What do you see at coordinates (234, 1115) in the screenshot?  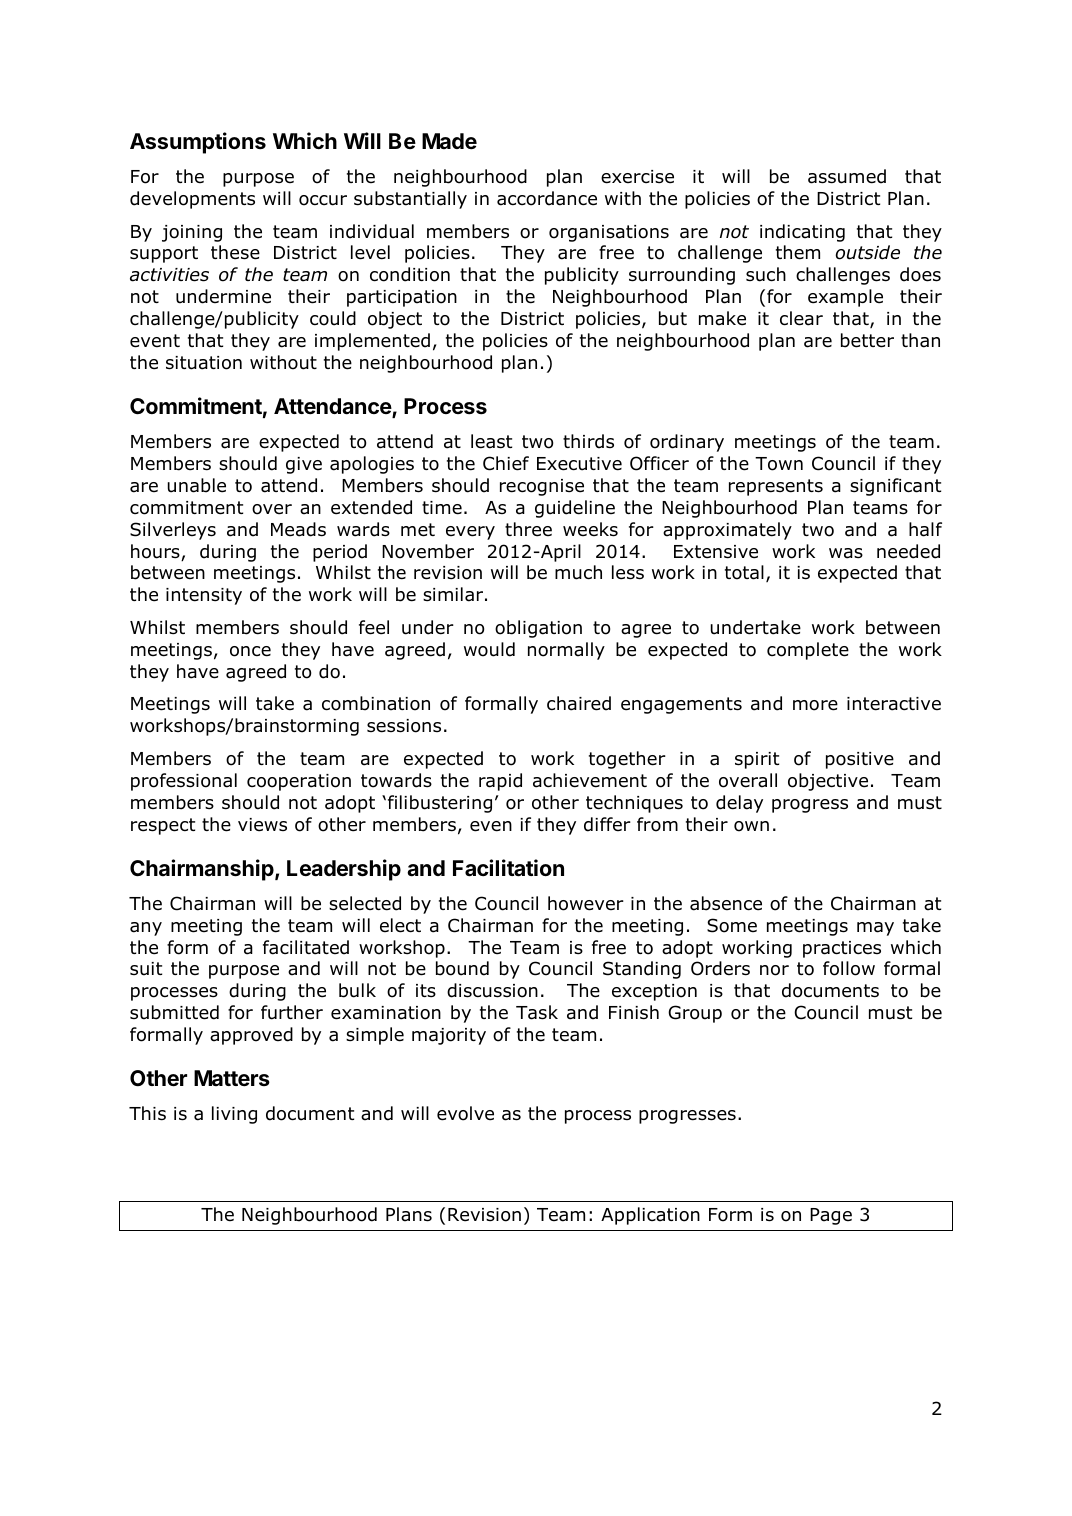 I see `living` at bounding box center [234, 1115].
